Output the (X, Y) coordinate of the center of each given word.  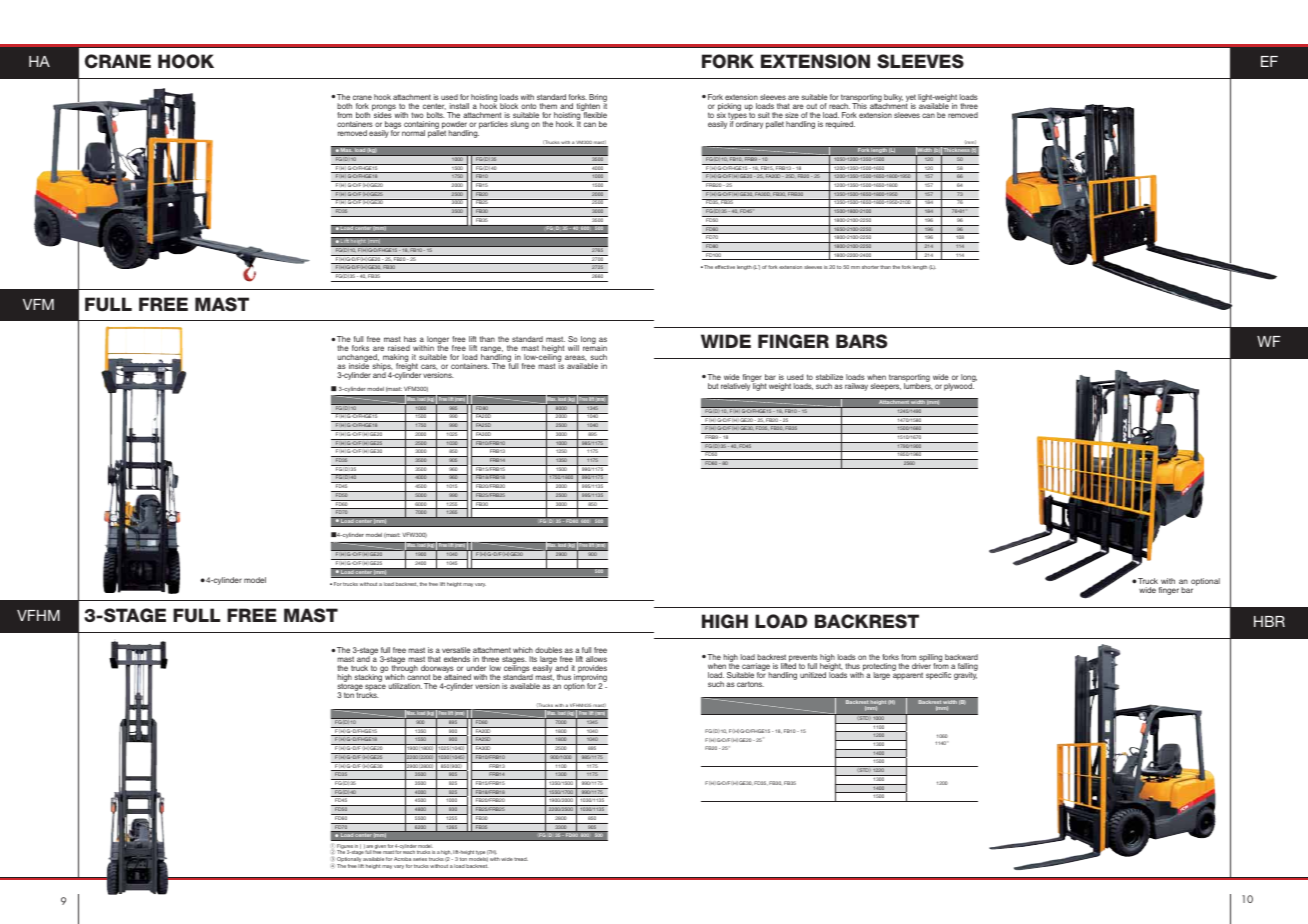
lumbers (918, 385)
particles (493, 125)
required (840, 125)
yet (911, 99)
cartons (750, 684)
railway (856, 387)
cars (429, 367)
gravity (965, 675)
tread (521, 859)
